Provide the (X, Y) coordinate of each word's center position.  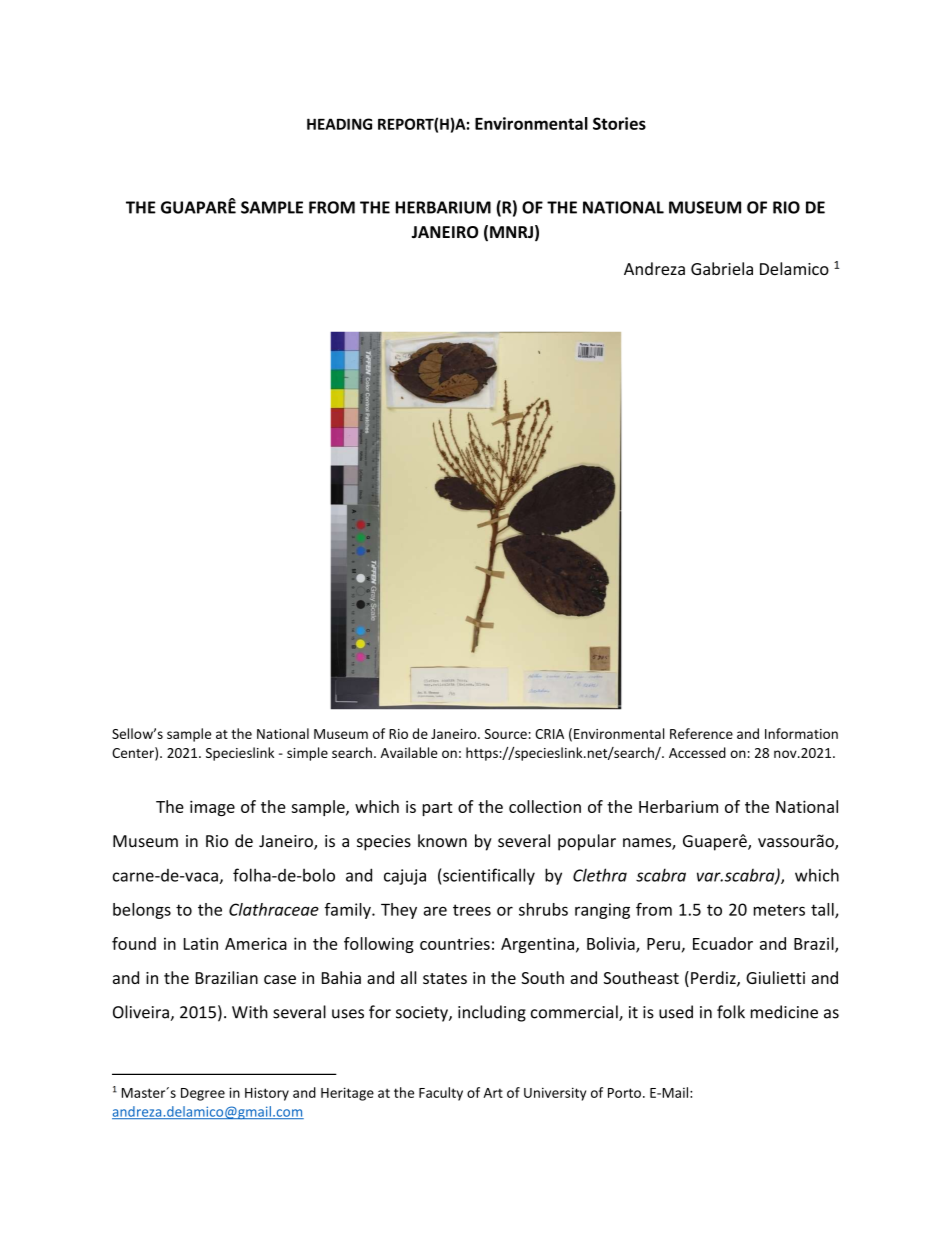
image (212, 808)
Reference (701, 733)
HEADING (339, 124)
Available (409, 752)
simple (307, 754)
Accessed (697, 752)
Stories (619, 123)
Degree (203, 1094)
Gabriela (722, 268)
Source (506, 734)
